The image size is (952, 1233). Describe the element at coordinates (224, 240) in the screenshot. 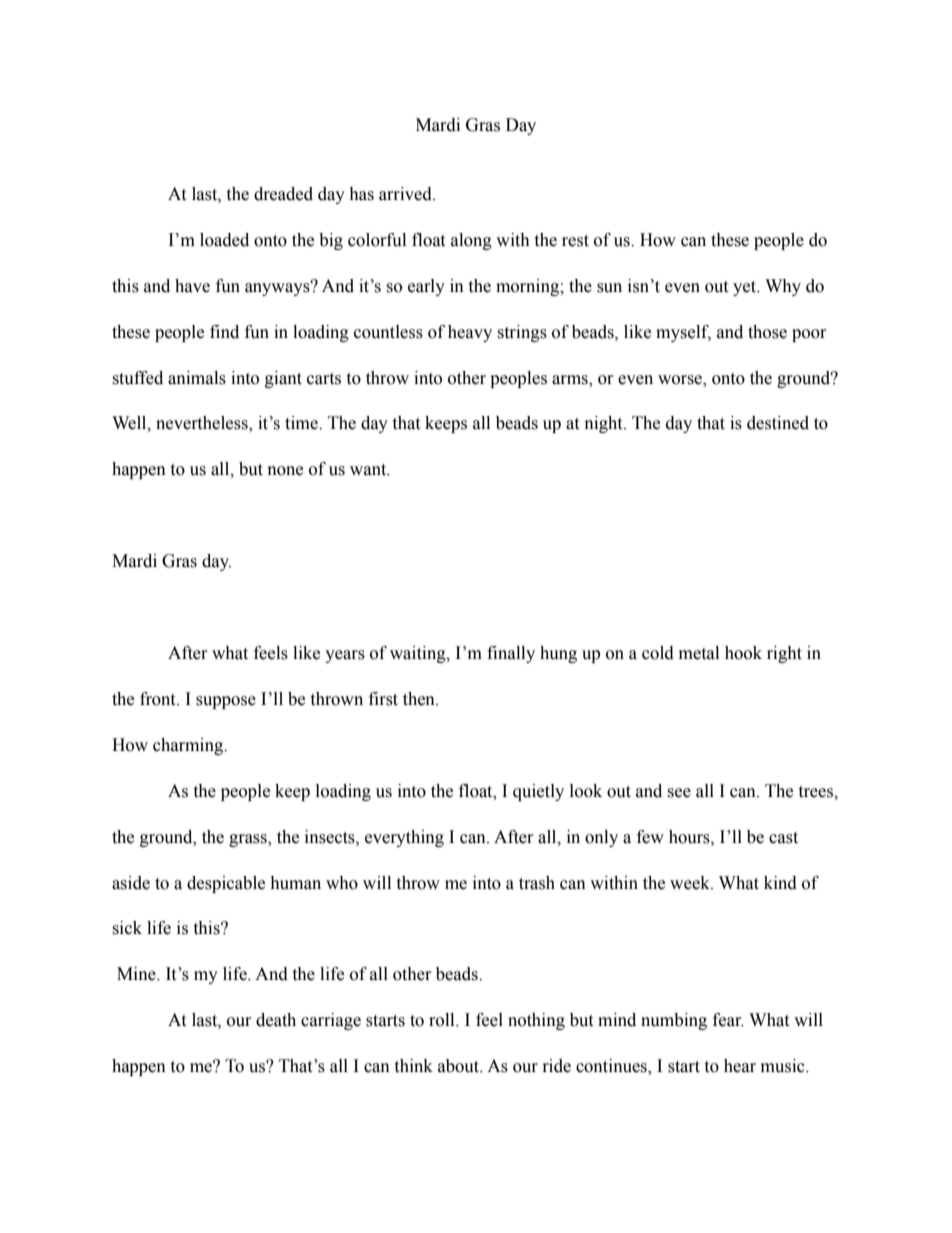

I see `loaded` at that location.
